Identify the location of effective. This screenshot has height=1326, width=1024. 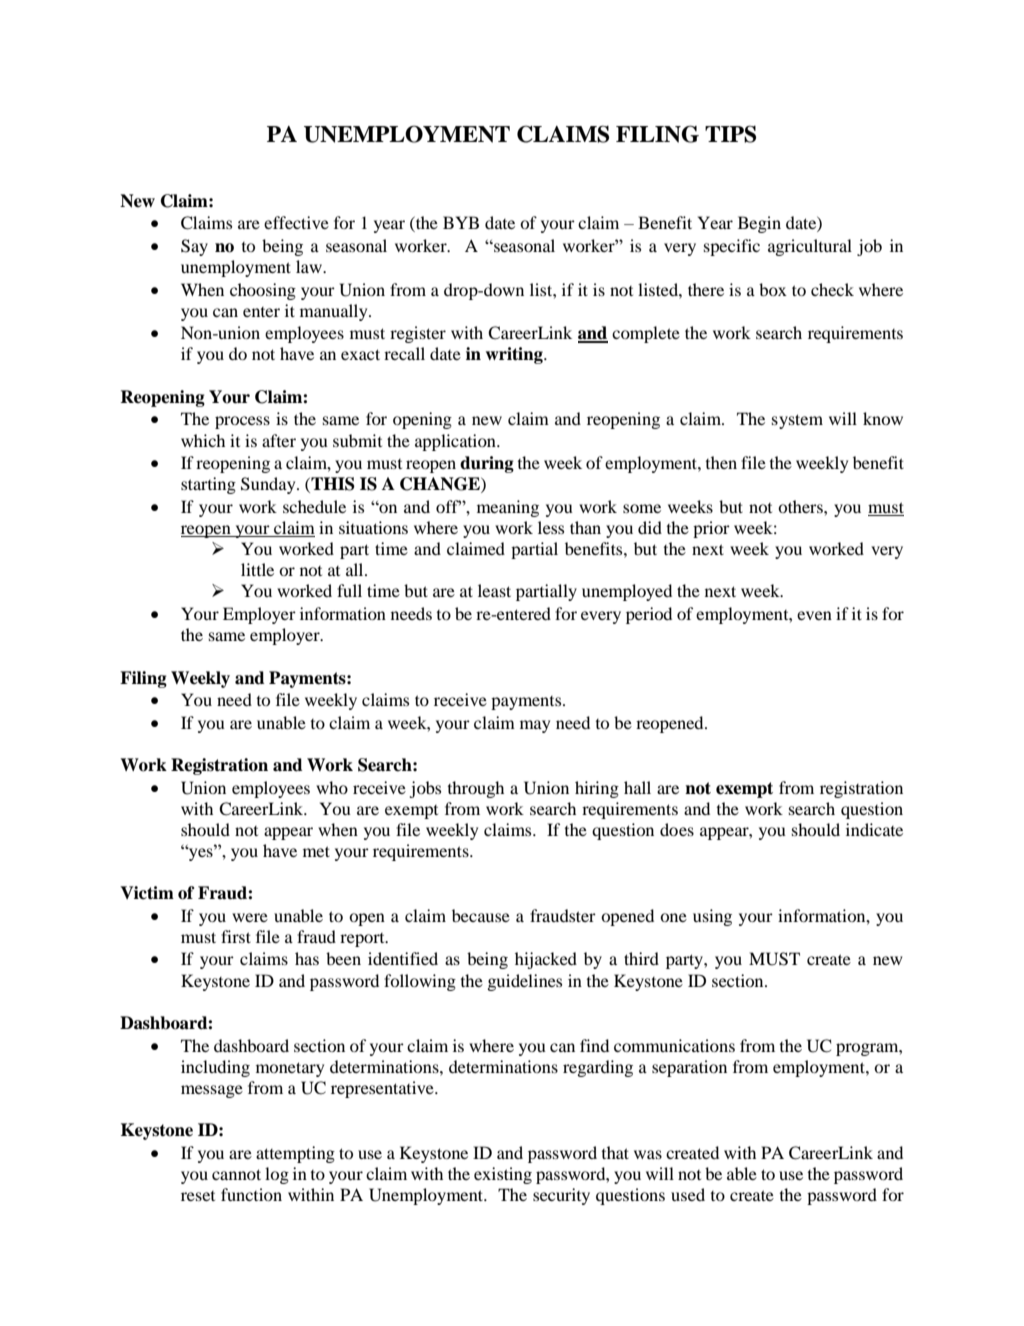
(296, 222).
